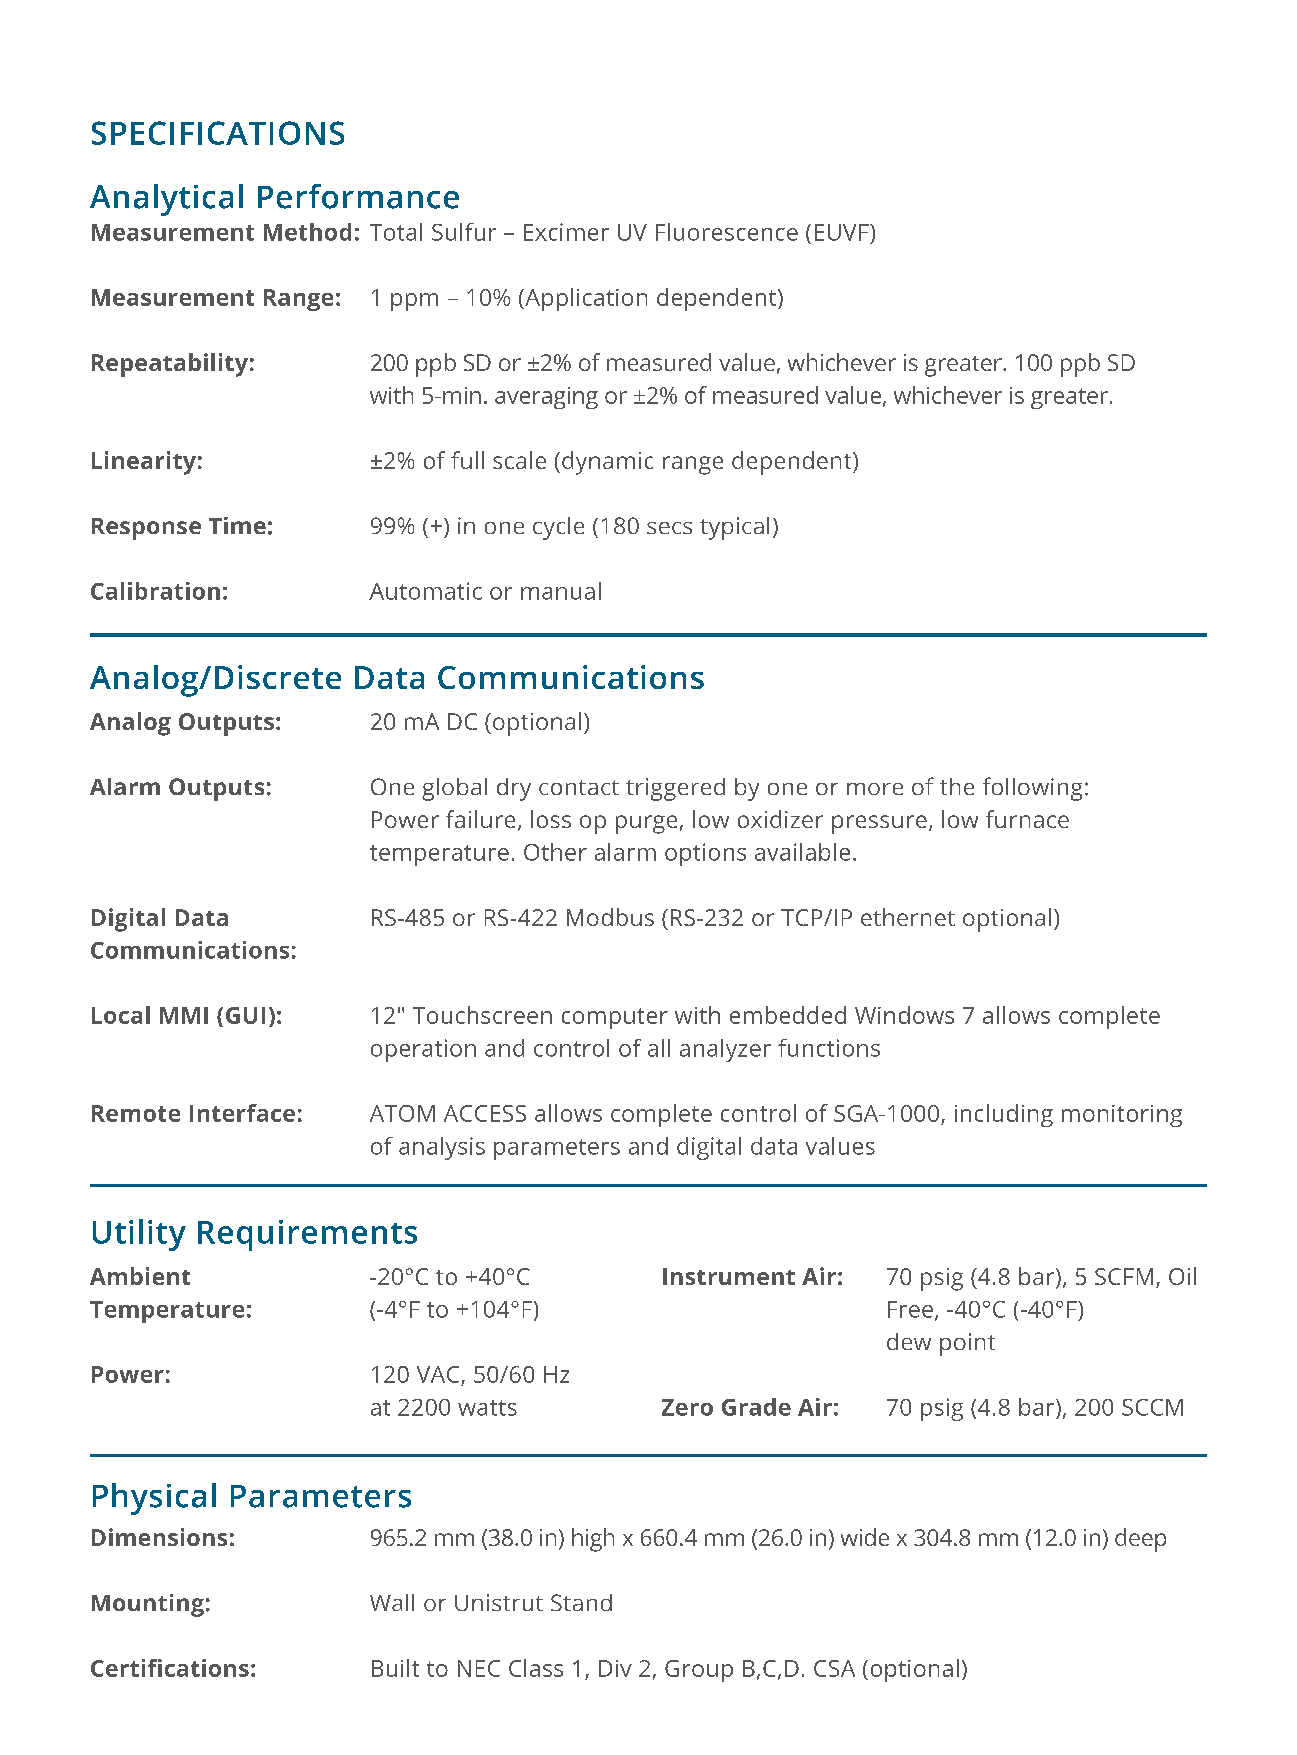 The image size is (1297, 1755). I want to click on SPECIFICATIONS, so click(218, 133).
